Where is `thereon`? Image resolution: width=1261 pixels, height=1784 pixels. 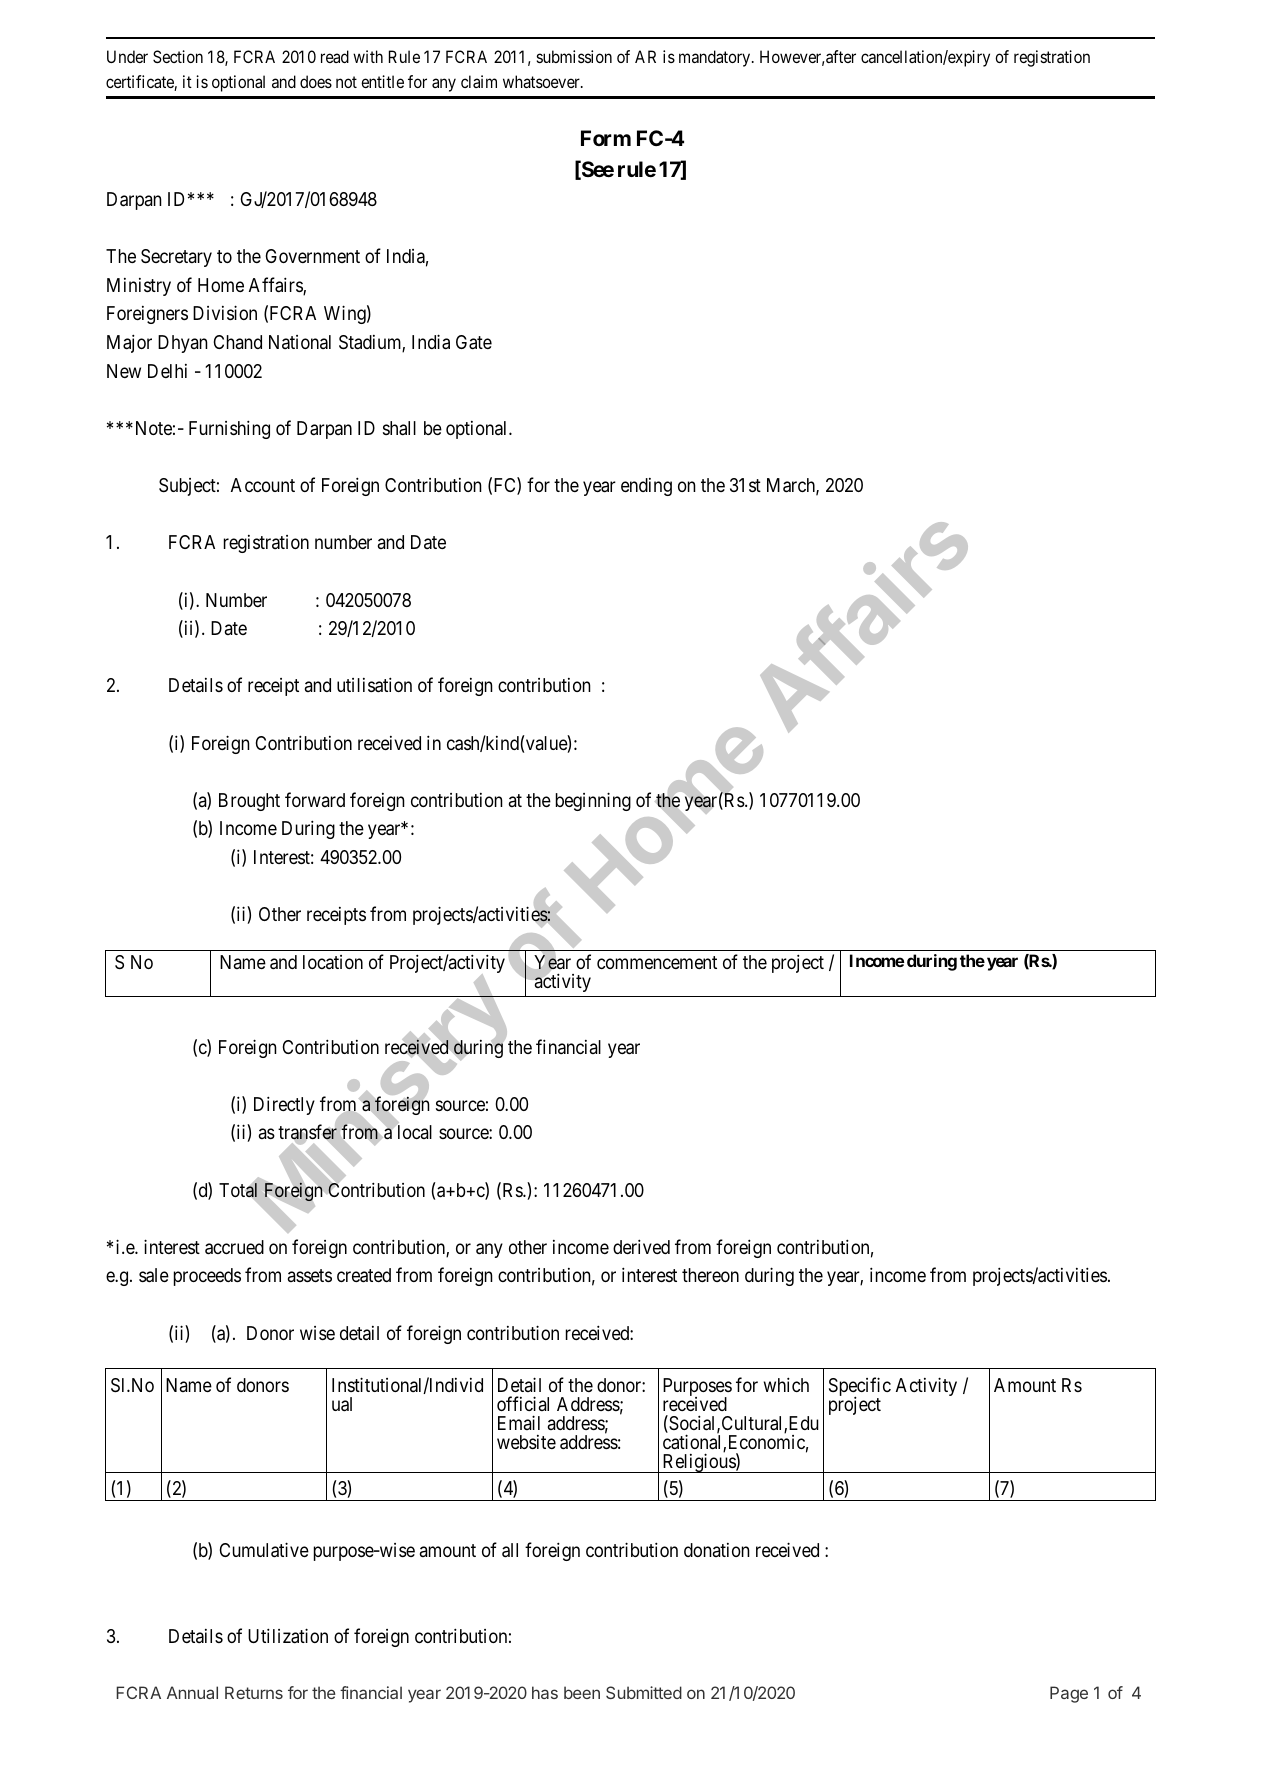 thereon is located at coordinates (710, 1275).
